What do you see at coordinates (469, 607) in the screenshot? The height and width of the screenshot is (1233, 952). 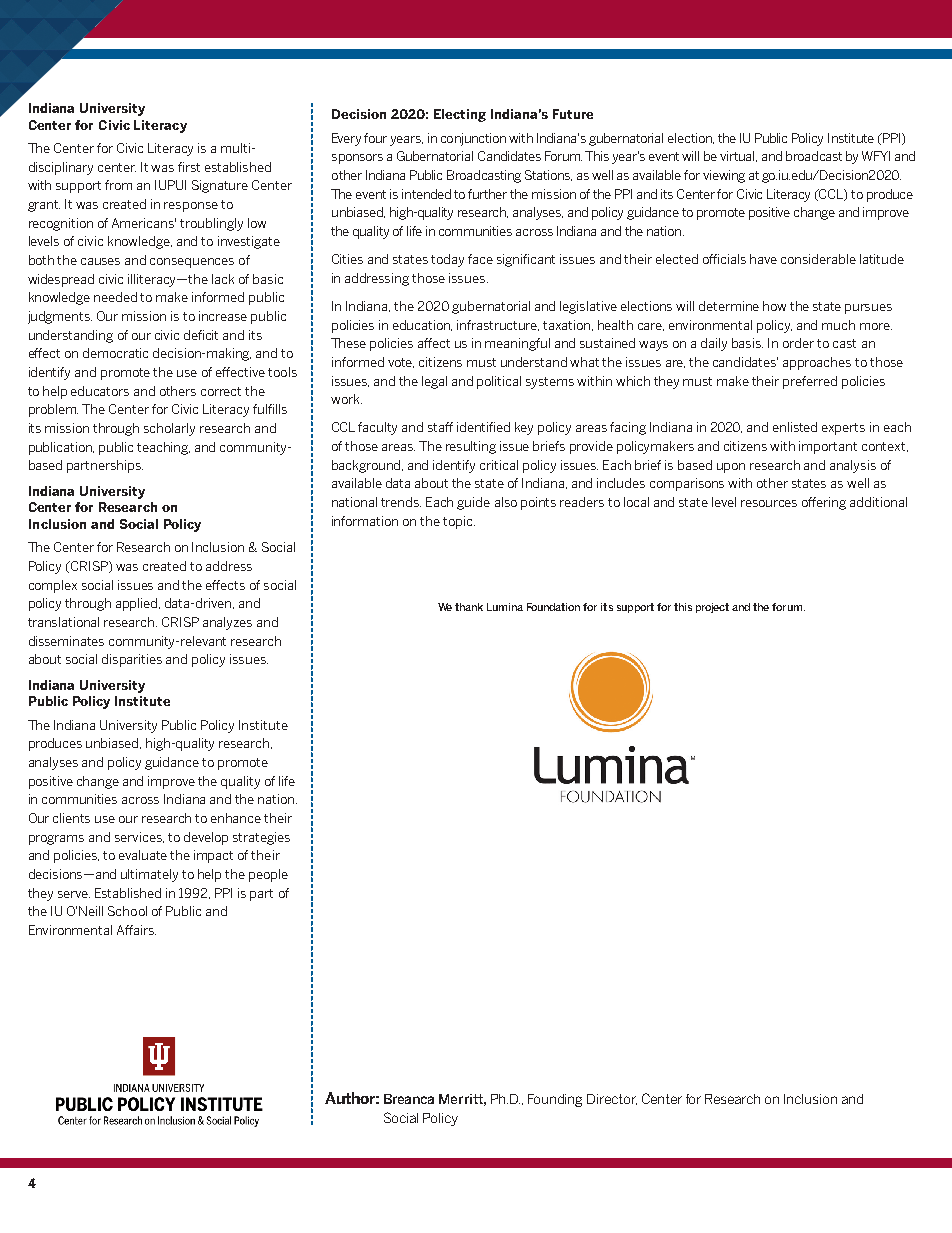 I see `thank` at bounding box center [469, 607].
